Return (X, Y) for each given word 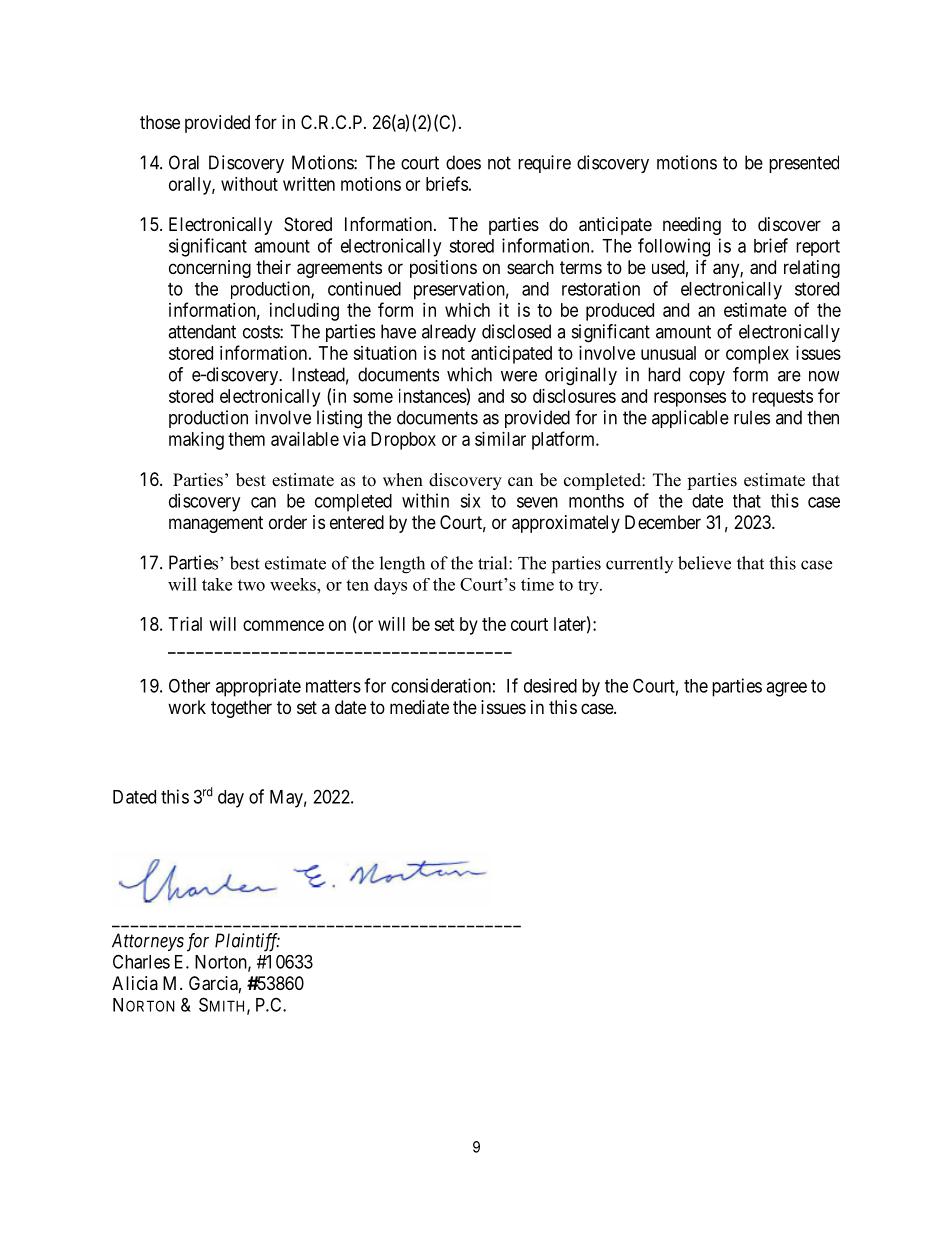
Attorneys (148, 942)
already (449, 333)
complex (757, 355)
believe (704, 563)
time (537, 584)
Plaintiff (247, 942)
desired (550, 685)
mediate (419, 707)
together (241, 709)
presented (804, 164)
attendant (202, 331)
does (463, 162)
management (216, 524)
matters (333, 686)
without (249, 184)
